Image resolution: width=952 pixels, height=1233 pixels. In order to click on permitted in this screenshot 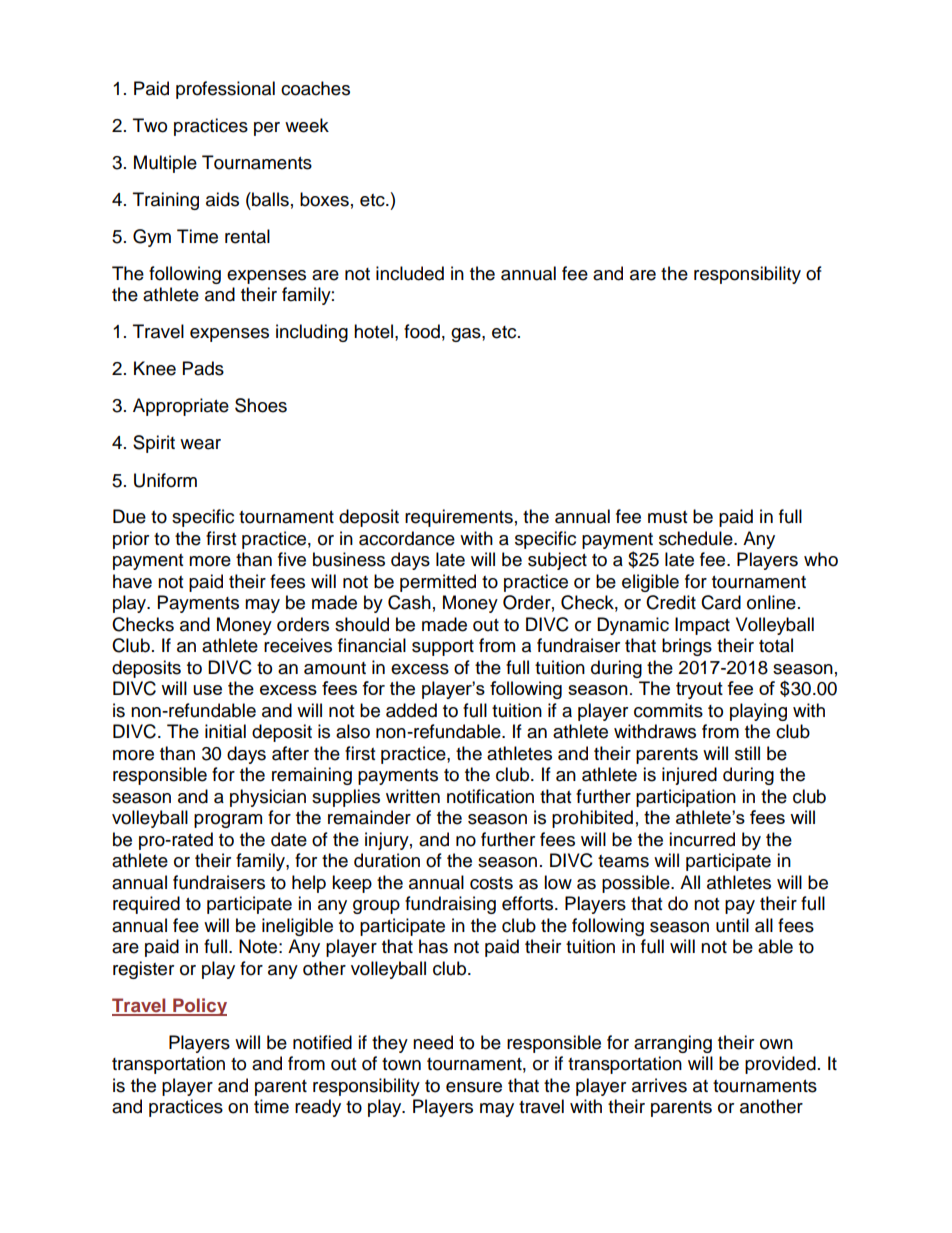, I will do `click(438, 583)`.
